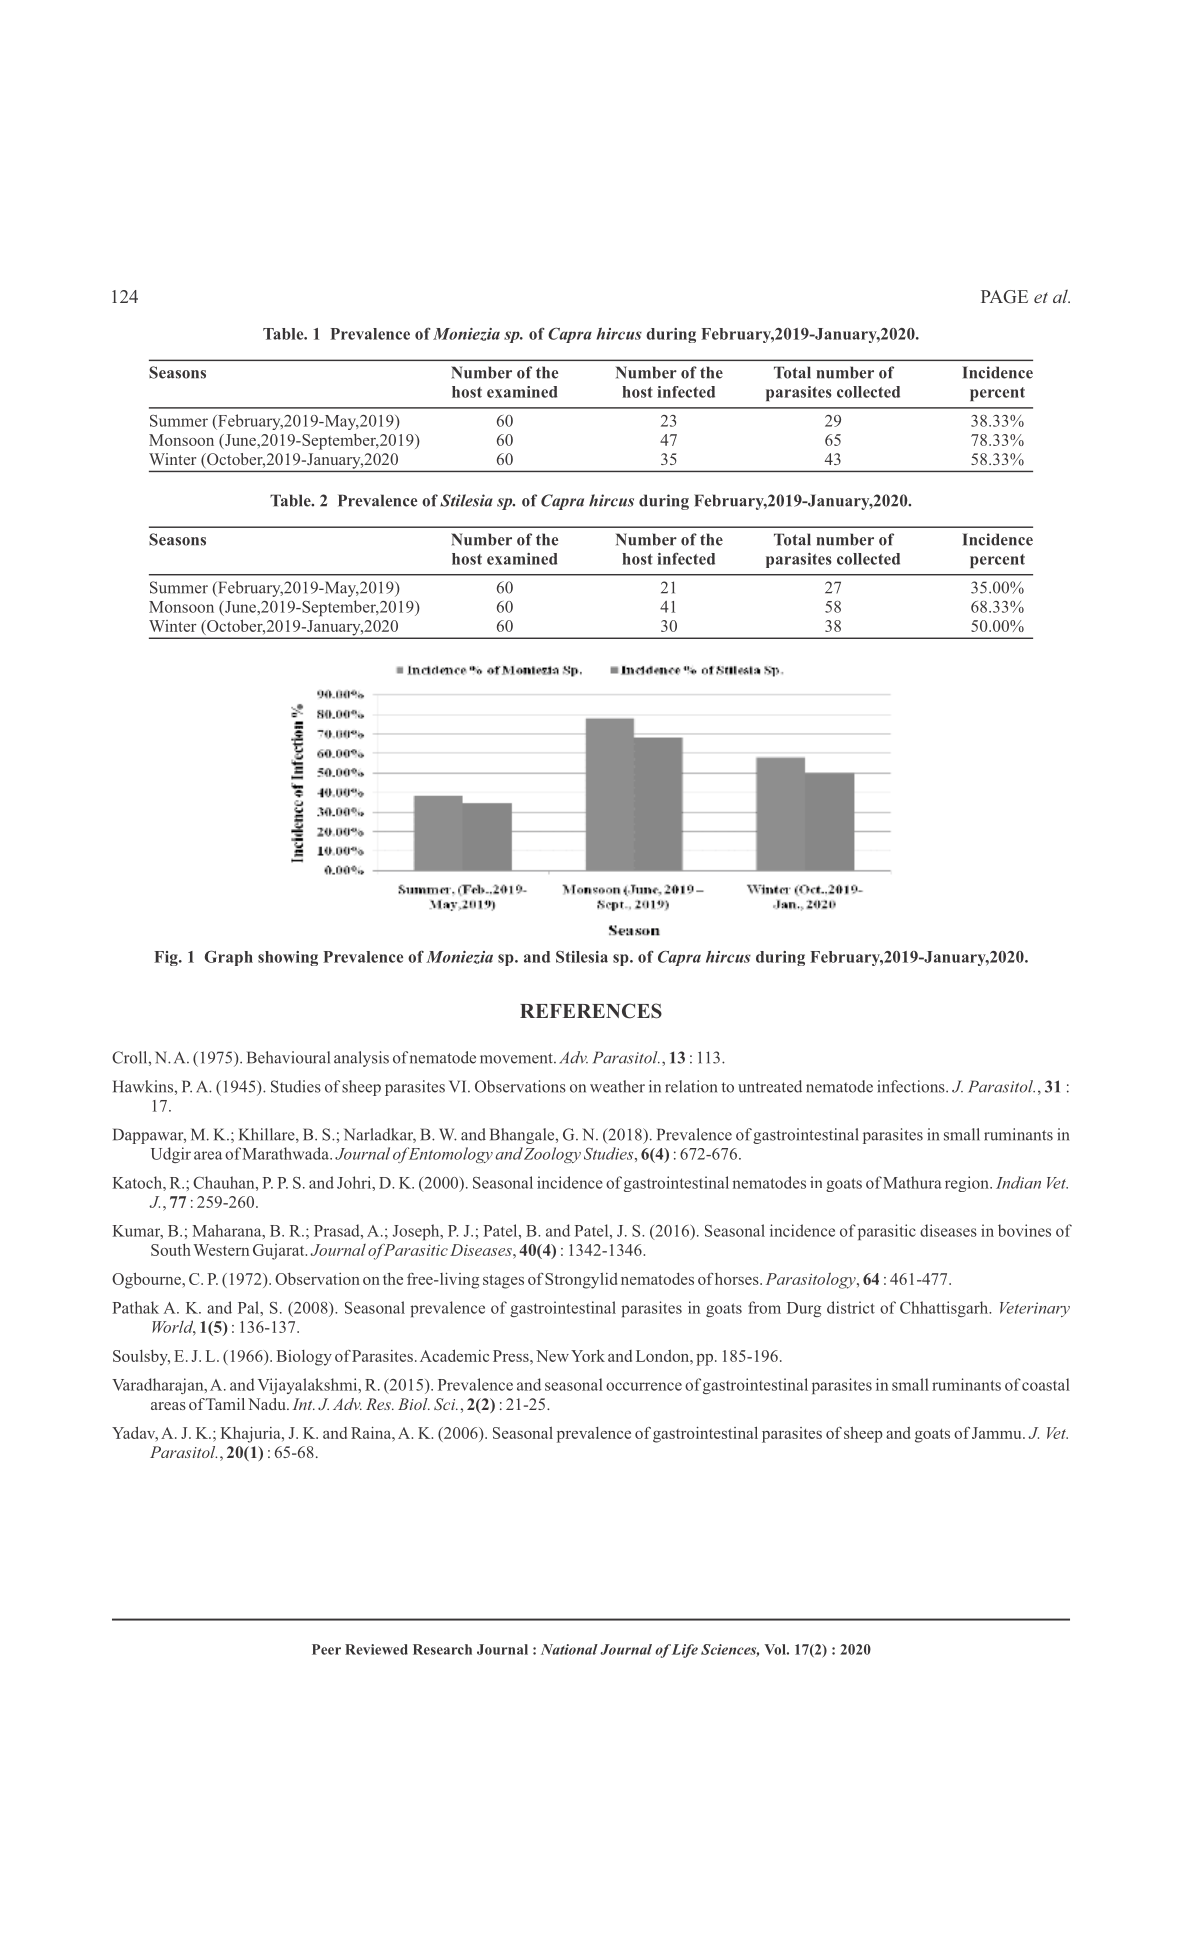 Image resolution: width=1182 pixels, height=1947 pixels. Describe the element at coordinates (1004, 297) in the screenshot. I see `PAGE` at that location.
